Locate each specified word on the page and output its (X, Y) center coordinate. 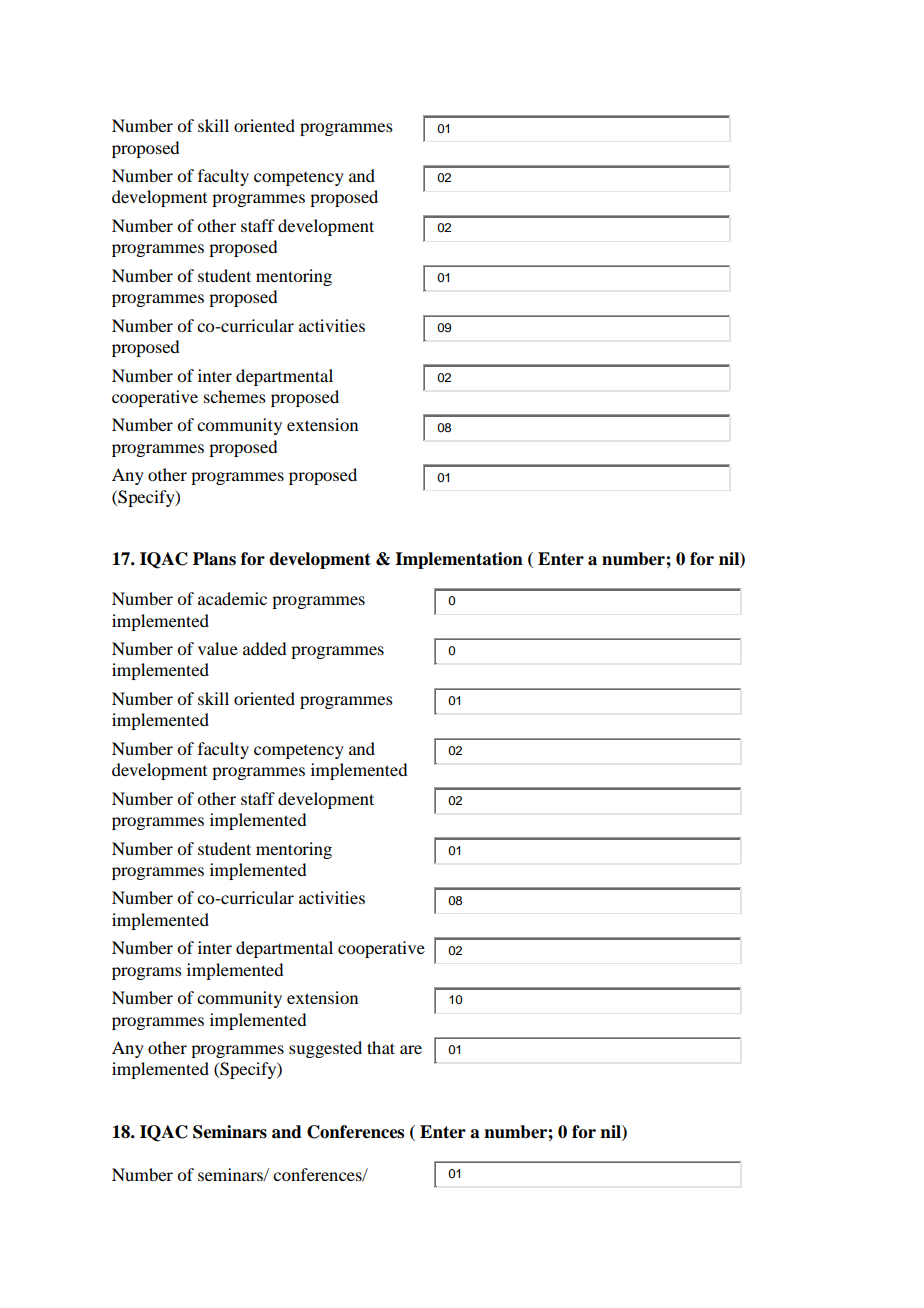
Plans (214, 559)
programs (147, 973)
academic (232, 598)
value (218, 648)
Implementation (459, 560)
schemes (235, 396)
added (264, 648)
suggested (325, 1049)
